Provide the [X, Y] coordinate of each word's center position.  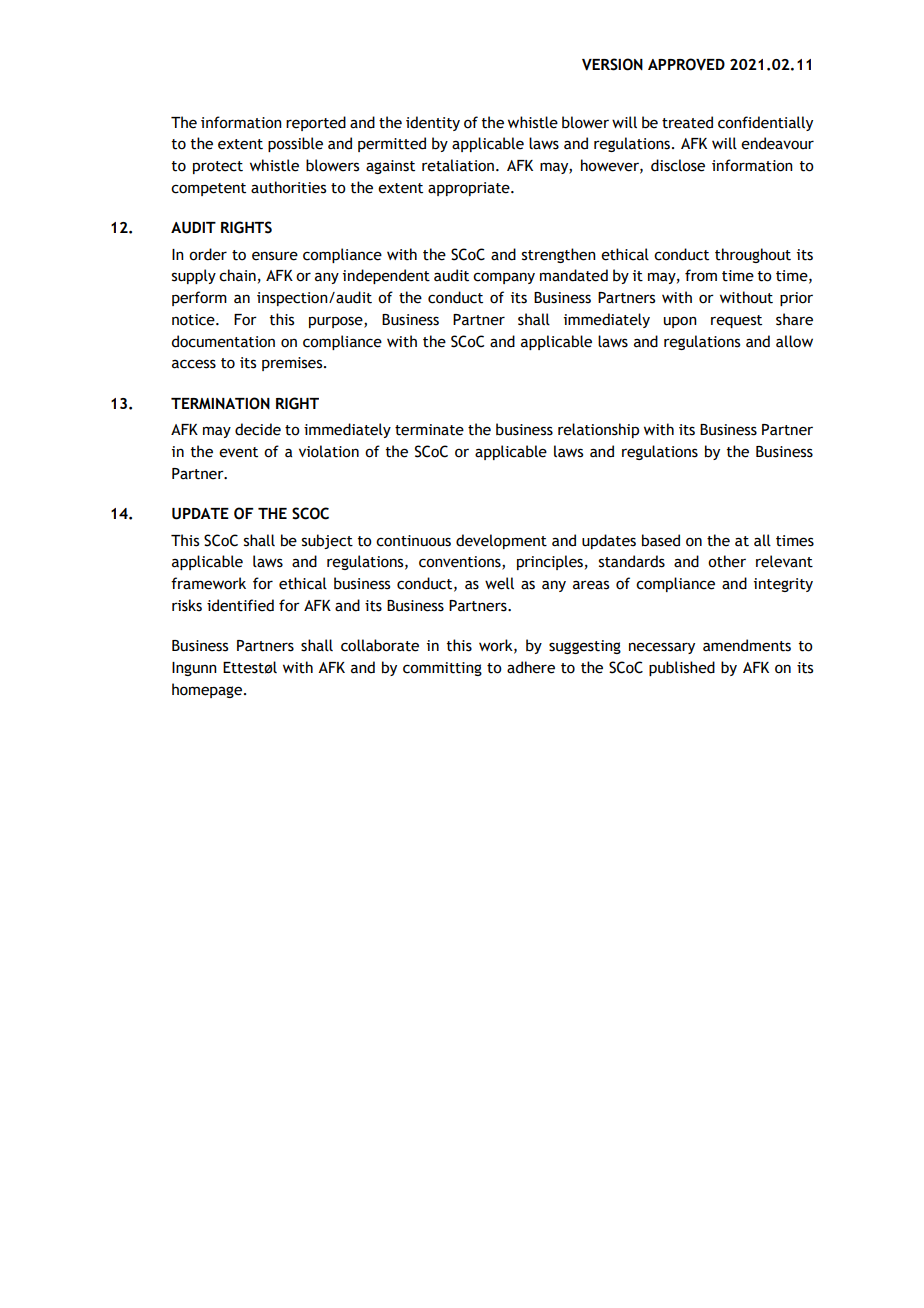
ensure [275, 256]
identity [433, 123]
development [501, 541]
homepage [208, 690]
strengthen [559, 255]
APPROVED [686, 64]
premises [293, 364]
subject [327, 541]
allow [794, 341]
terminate [429, 430]
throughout [753, 255]
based [661, 540]
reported [316, 123]
